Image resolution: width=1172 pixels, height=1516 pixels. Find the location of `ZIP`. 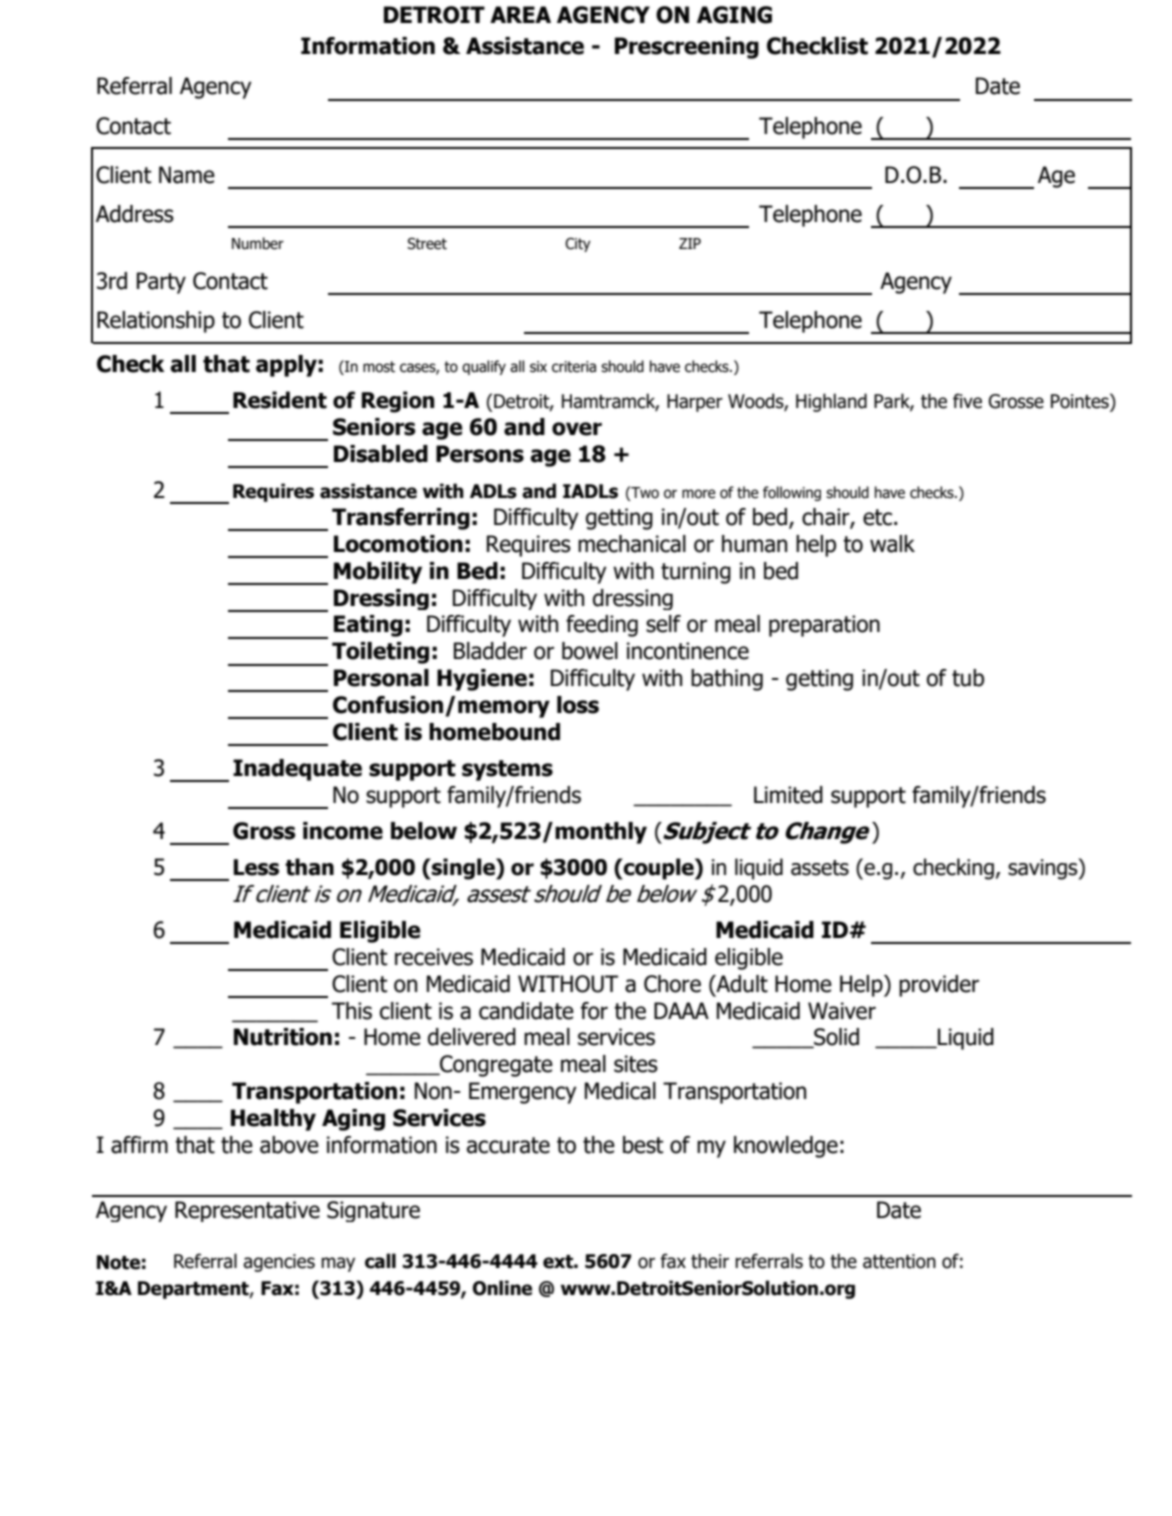

ZIP is located at coordinates (690, 243).
